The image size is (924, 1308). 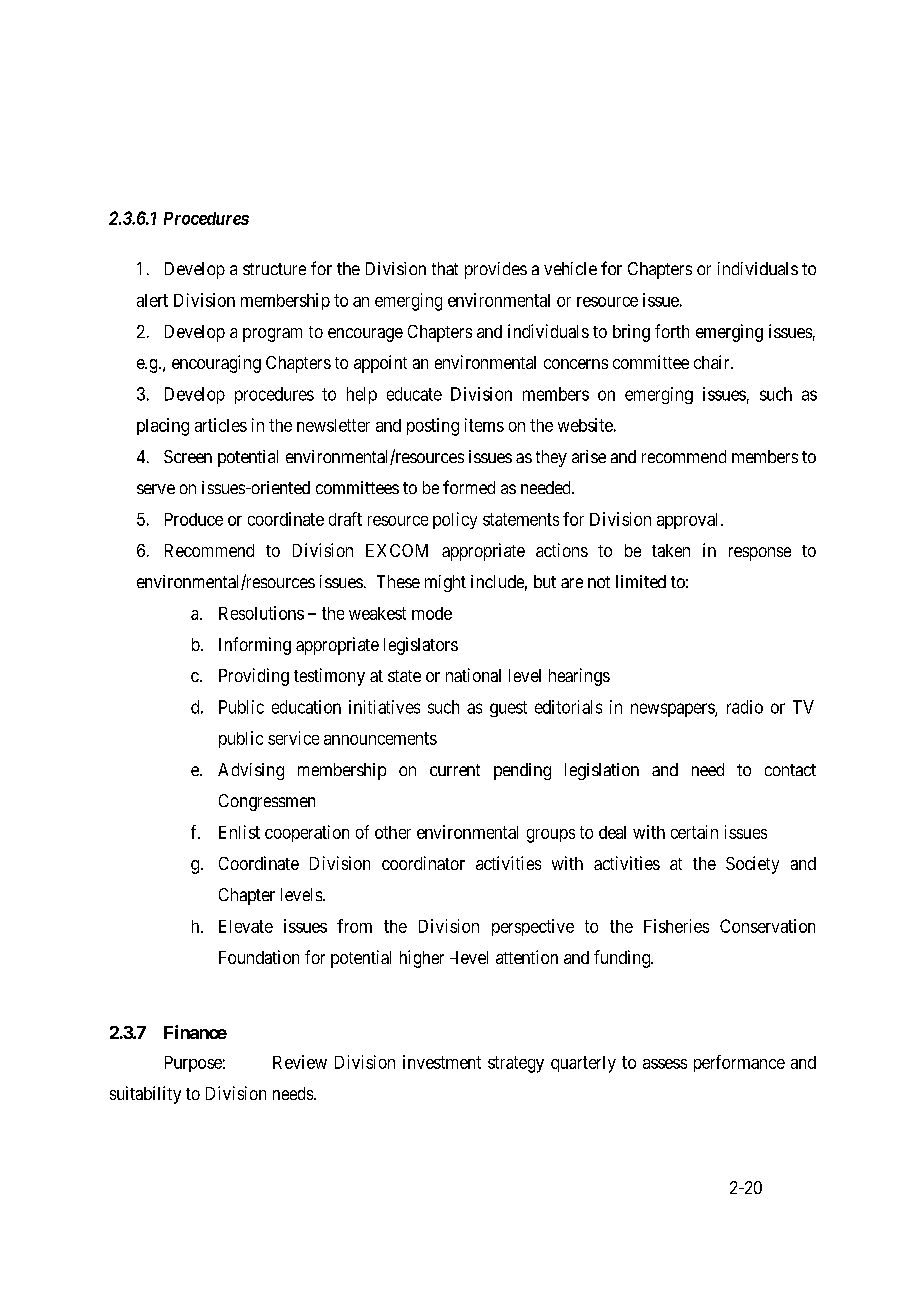 I want to click on investment, so click(x=442, y=1062).
